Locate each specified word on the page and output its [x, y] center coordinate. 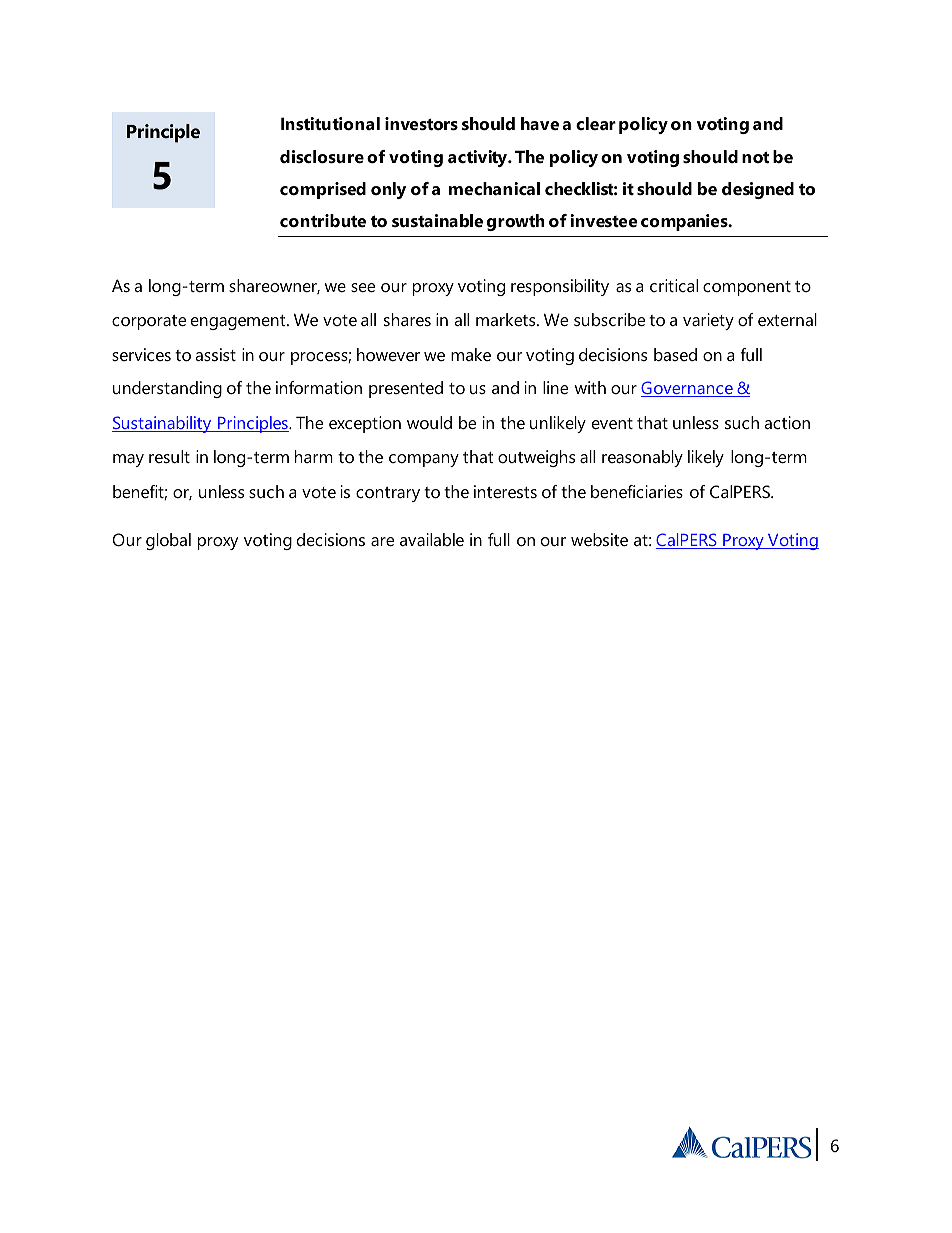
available [432, 539]
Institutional [330, 123]
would [429, 422]
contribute [323, 220]
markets [507, 319]
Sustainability [163, 424]
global [168, 541]
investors [421, 123]
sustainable [437, 220]
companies [685, 222]
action [787, 422]
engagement [239, 322]
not [755, 157]
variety [708, 321]
